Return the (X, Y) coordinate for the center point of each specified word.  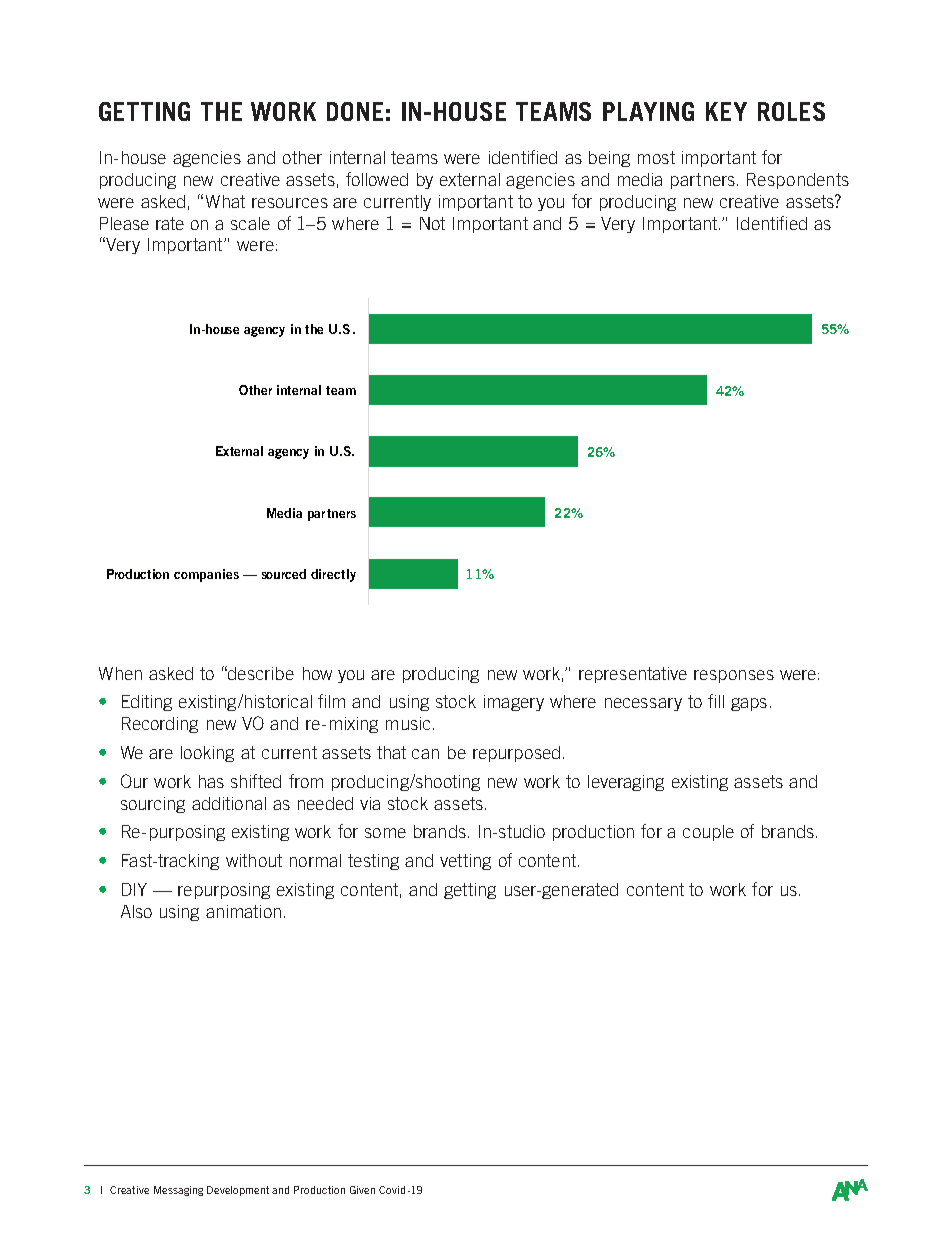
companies (206, 575)
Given (362, 1190)
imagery (514, 703)
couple (708, 833)
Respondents (798, 181)
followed (377, 179)
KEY (726, 111)
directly (333, 575)
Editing (147, 703)
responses (734, 676)
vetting (465, 862)
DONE (355, 111)
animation (243, 911)
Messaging (178, 1191)
